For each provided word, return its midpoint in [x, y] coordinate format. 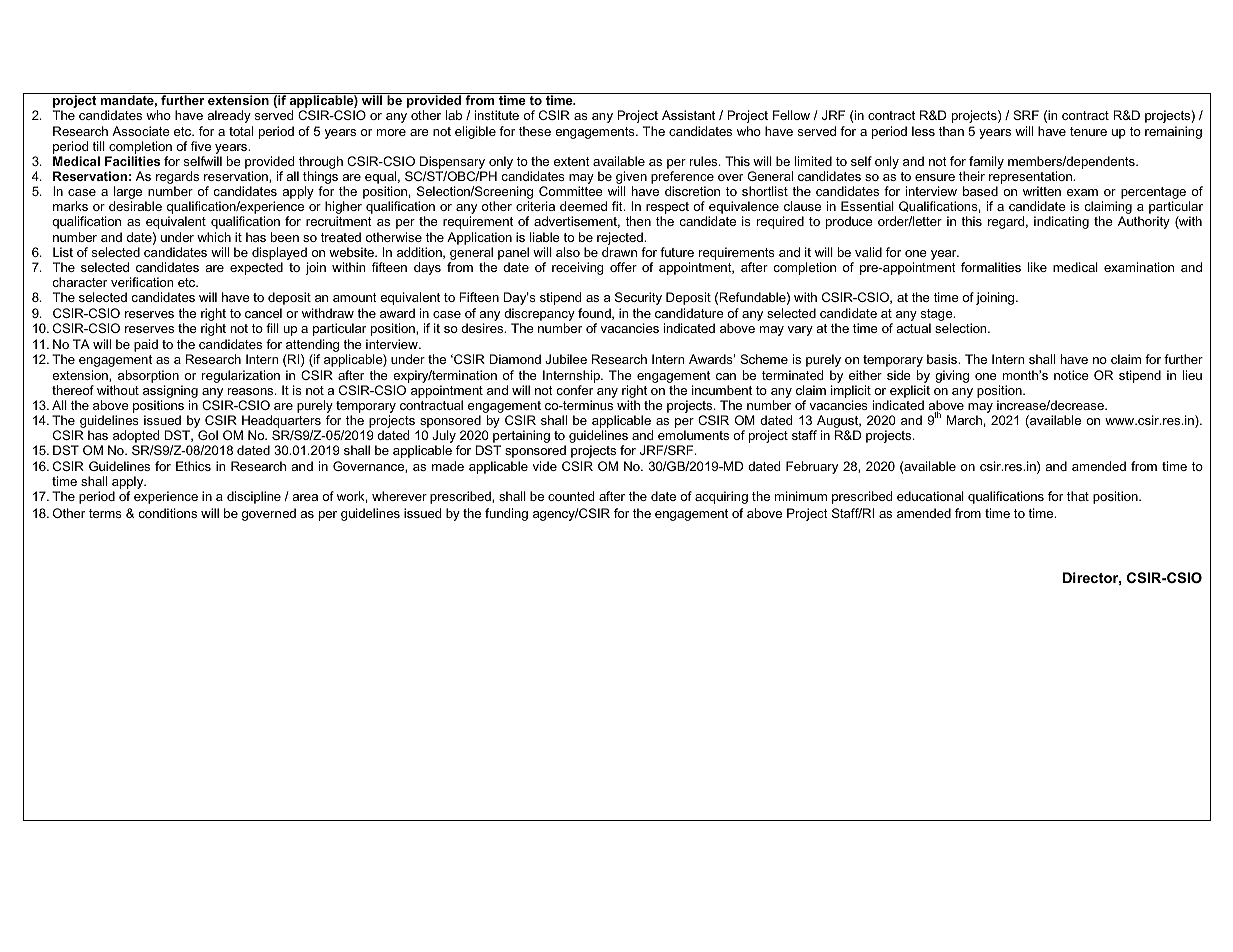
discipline [254, 497]
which [214, 237]
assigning [170, 391]
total [241, 131]
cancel [263, 313]
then [638, 221]
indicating [1061, 222]
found [595, 314]
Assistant [688, 115]
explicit [910, 391]
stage [938, 315]
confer [574, 390]
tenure [1088, 131]
